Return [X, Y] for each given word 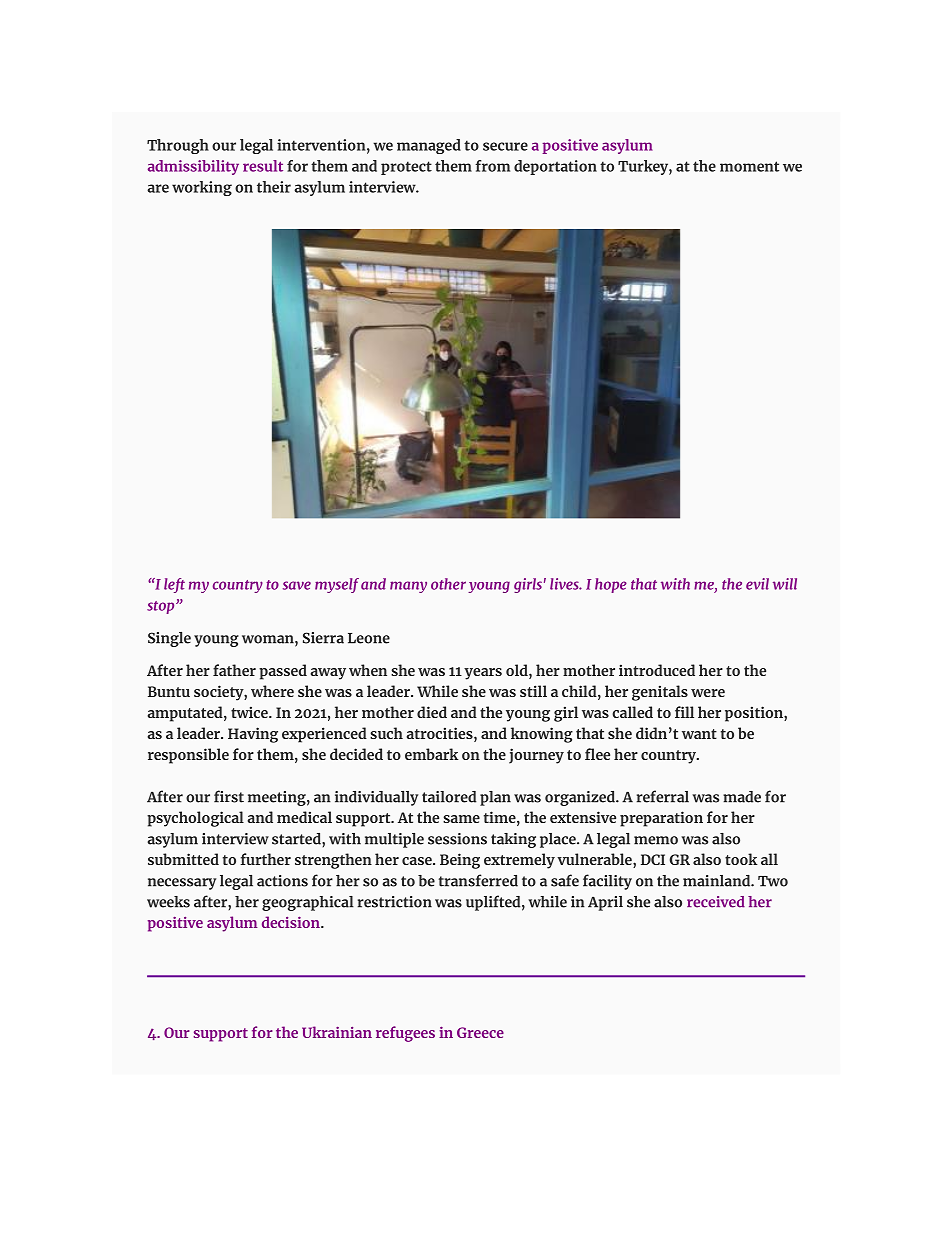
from [492, 166]
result [263, 166]
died [432, 712]
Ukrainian [337, 1032]
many [408, 587]
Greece [480, 1032]
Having [253, 735]
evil [757, 584]
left [174, 585]
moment [749, 166]
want [699, 734]
